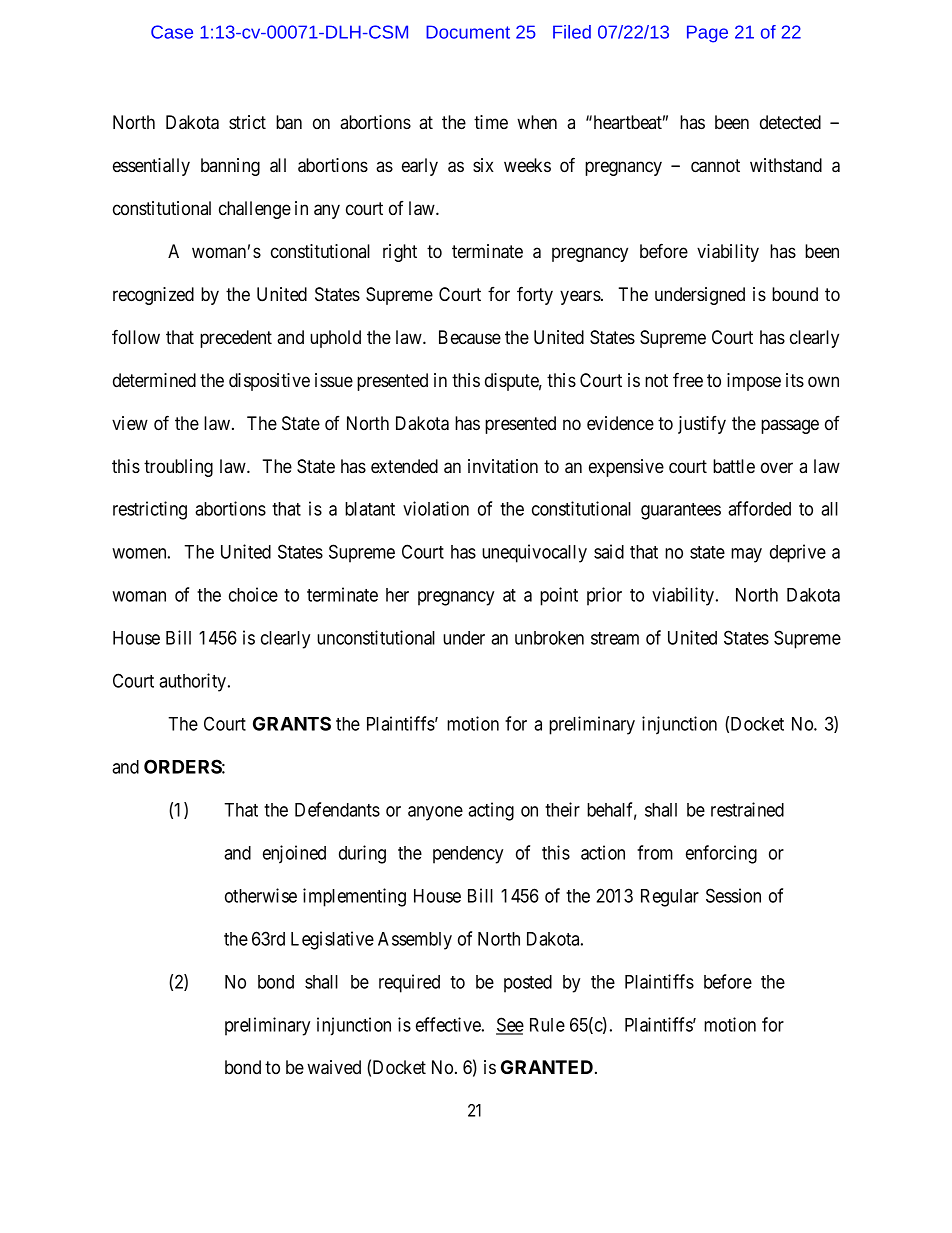  What do you see at coordinates (334, 1067) in the document?
I see `waived` at bounding box center [334, 1067].
